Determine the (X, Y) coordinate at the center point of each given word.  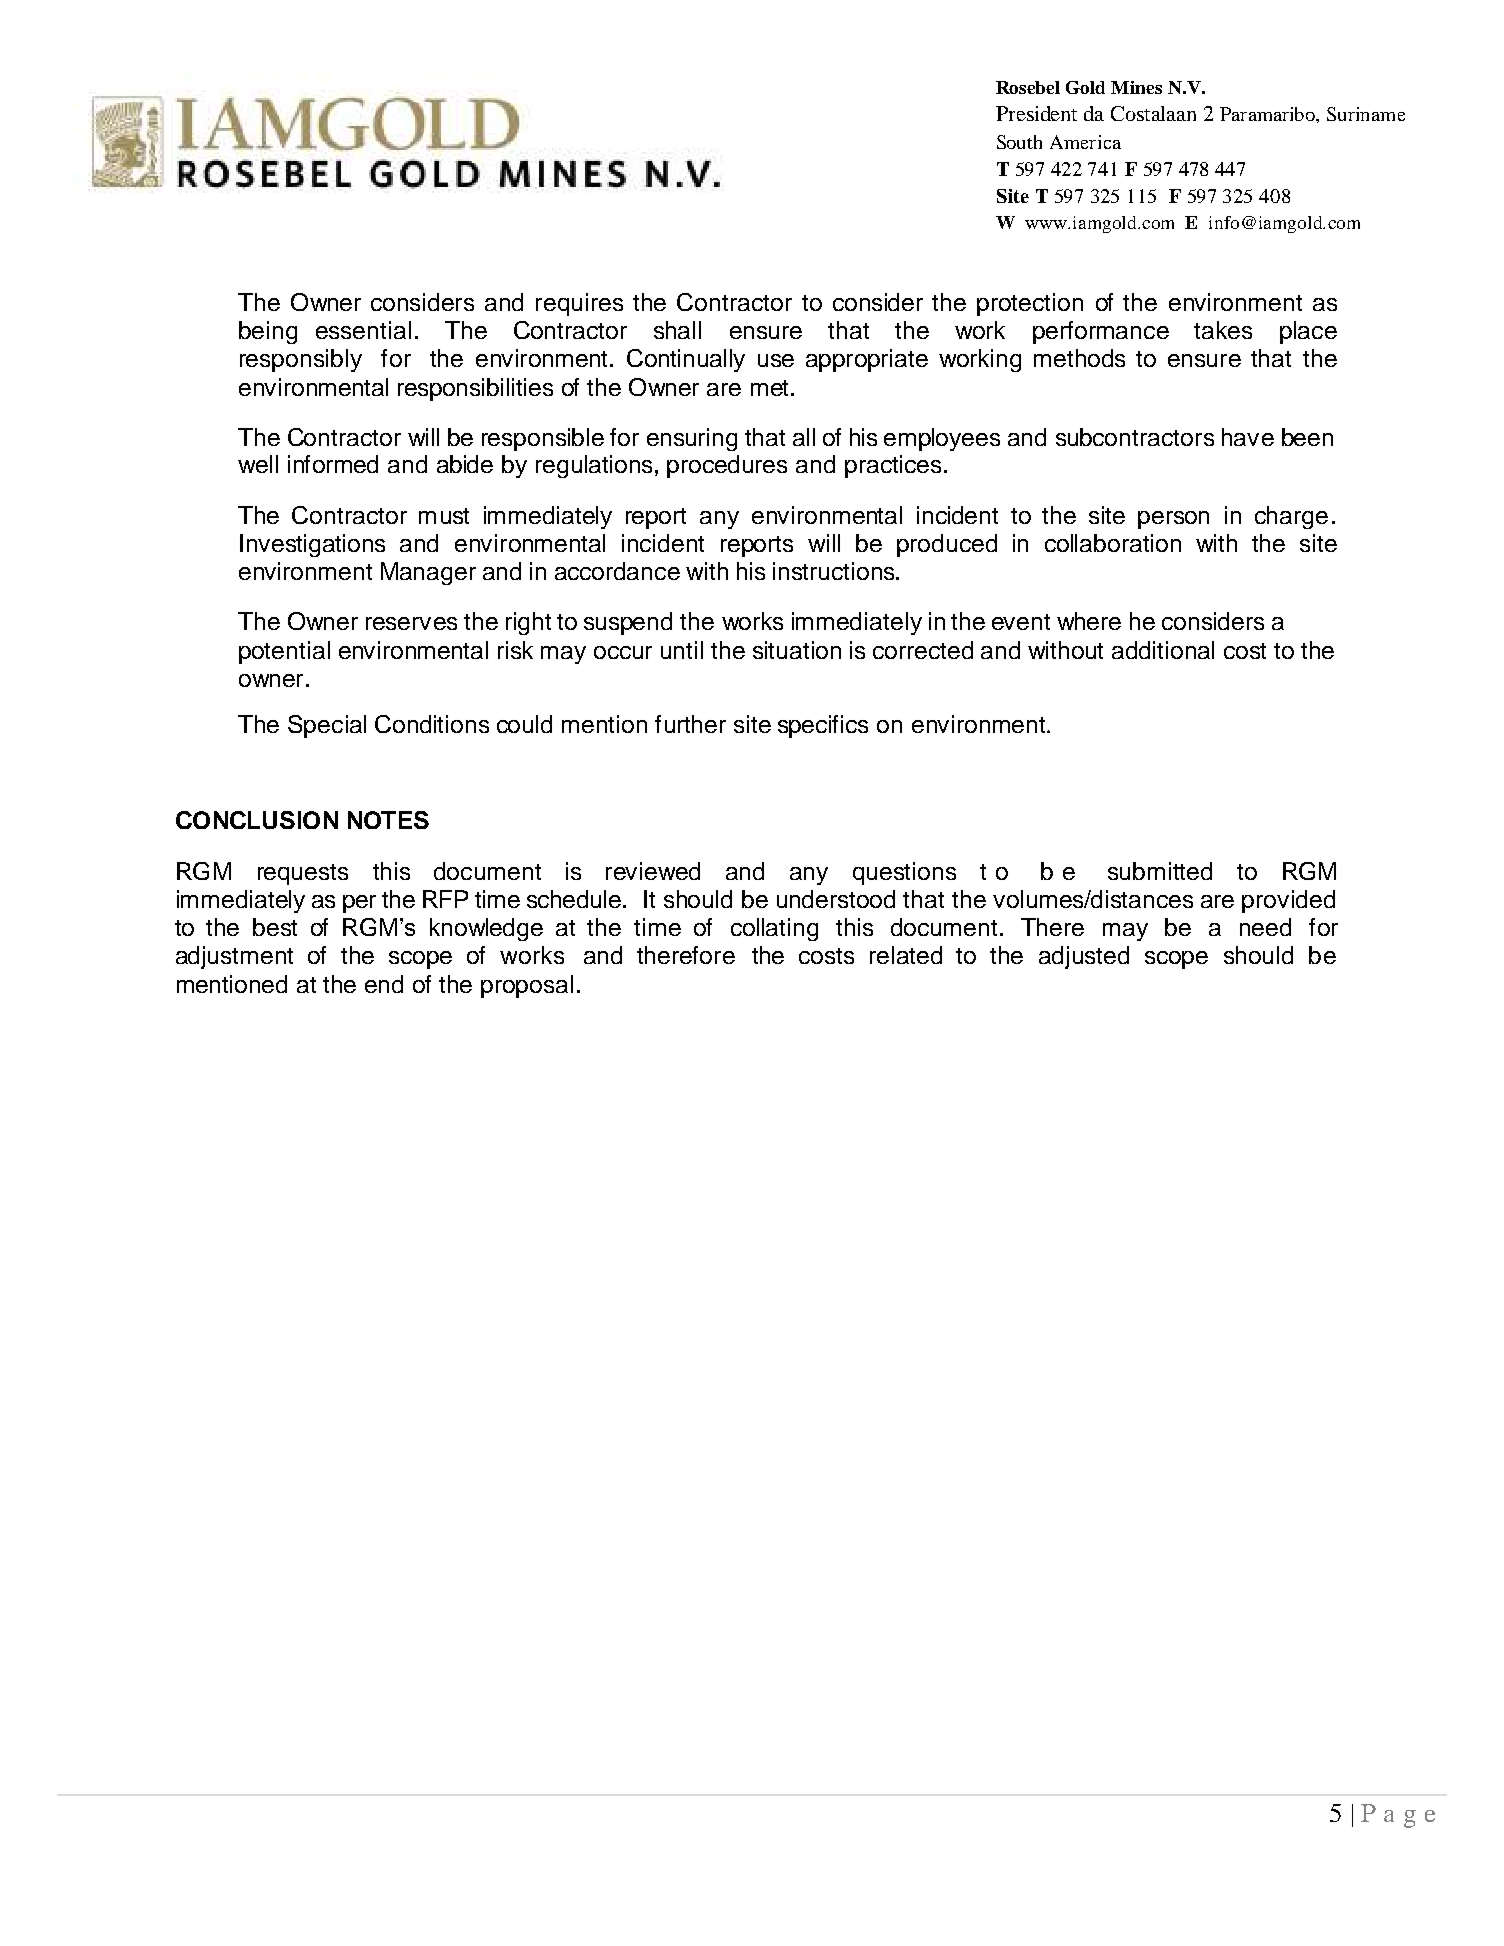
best (275, 927)
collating (774, 929)
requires (579, 304)
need (1265, 927)
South (1019, 142)
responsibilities (475, 389)
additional (1163, 650)
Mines (1136, 87)
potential (284, 652)
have (1248, 437)
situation (797, 650)
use (776, 360)
